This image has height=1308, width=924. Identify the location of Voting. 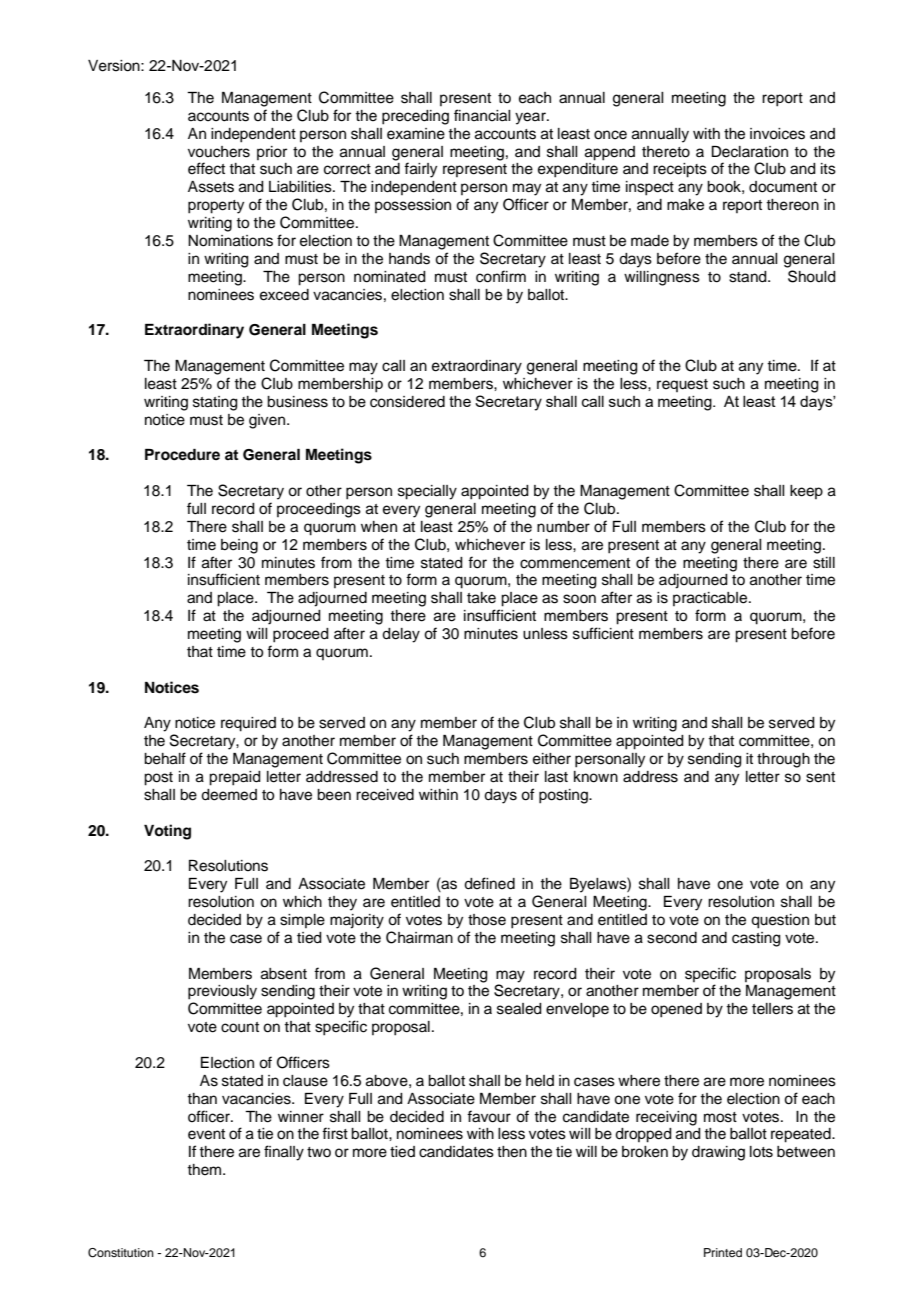
(167, 832).
